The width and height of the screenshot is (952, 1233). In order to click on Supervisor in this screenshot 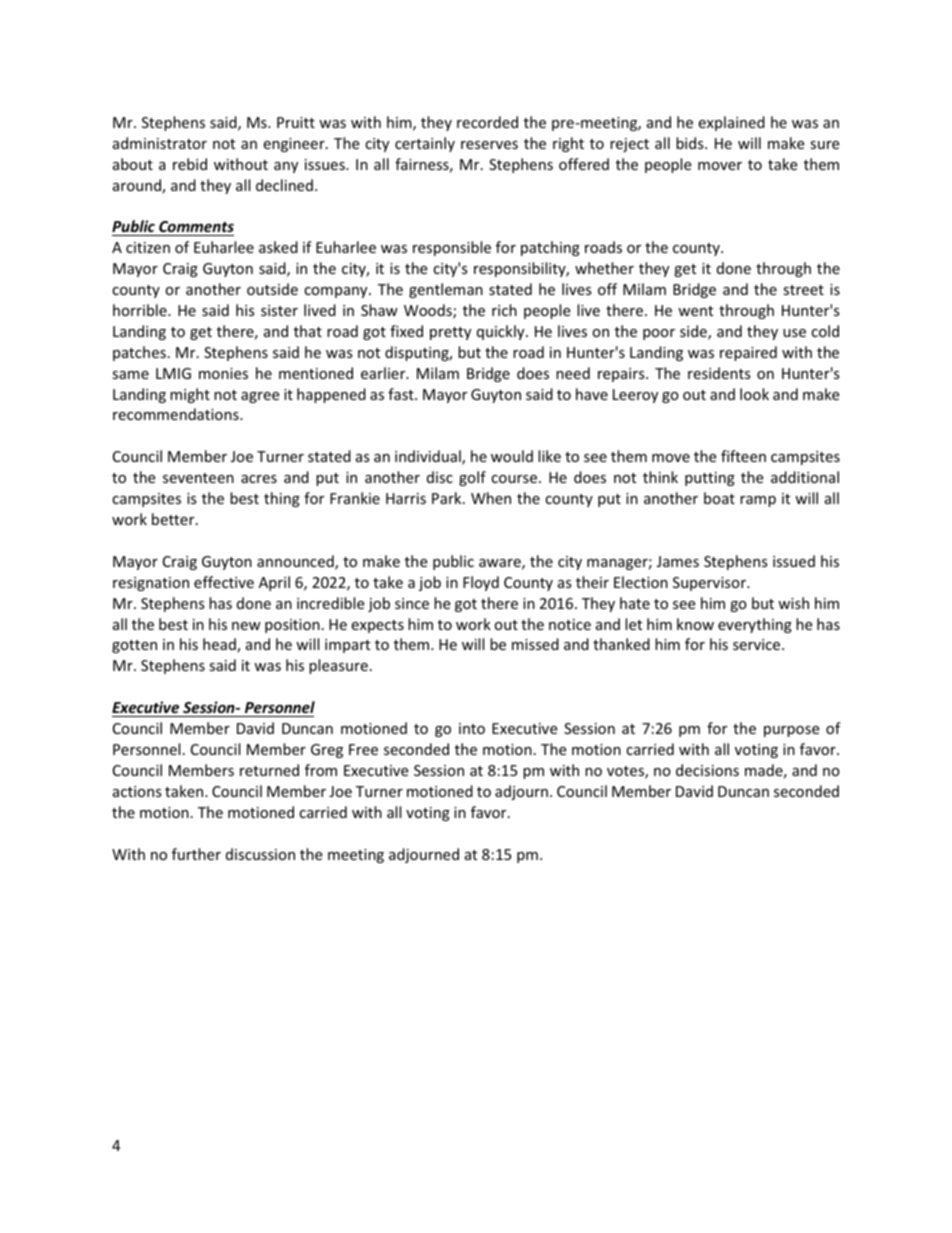, I will do `click(710, 584)`.
